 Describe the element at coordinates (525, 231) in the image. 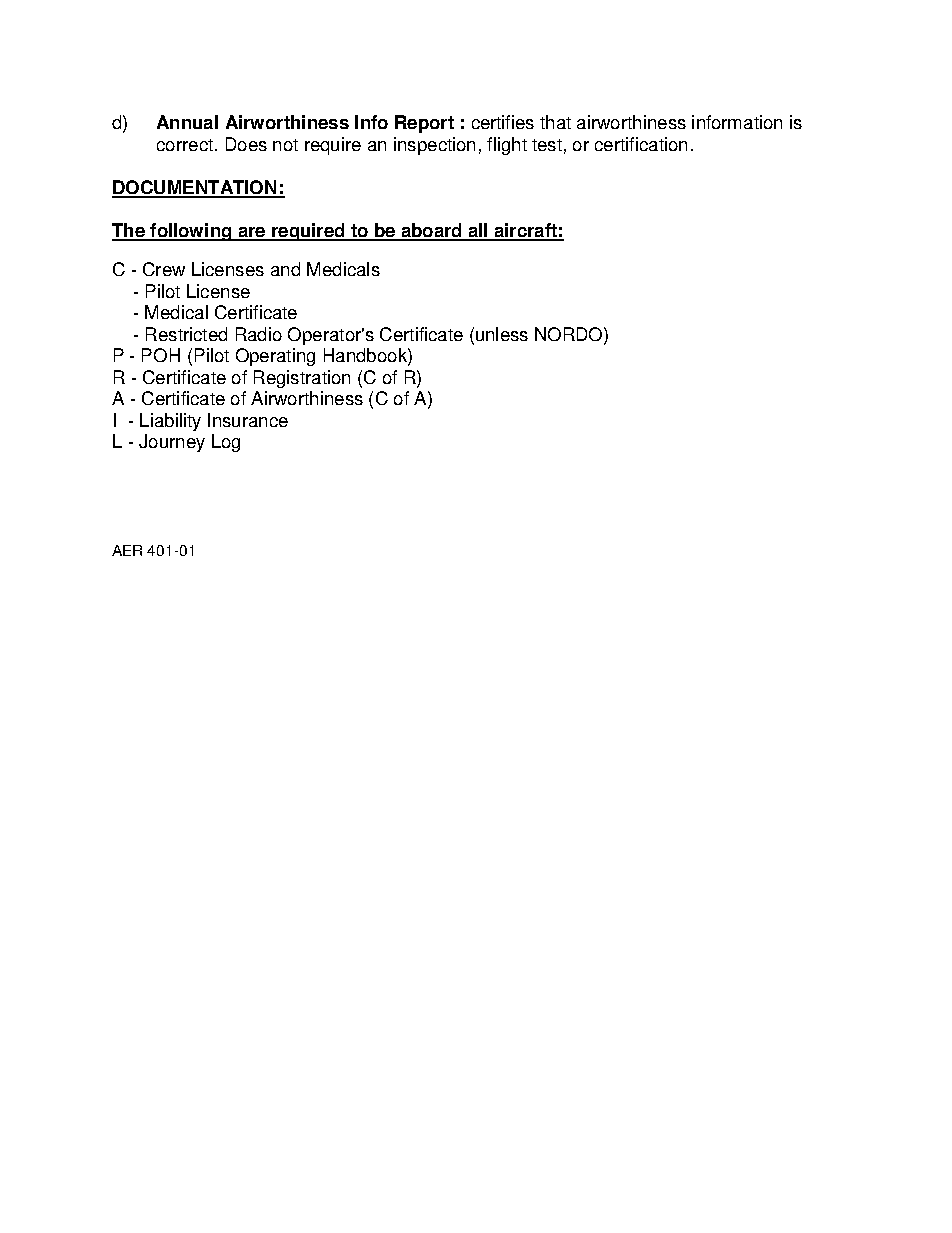

I see `aircraft` at that location.
